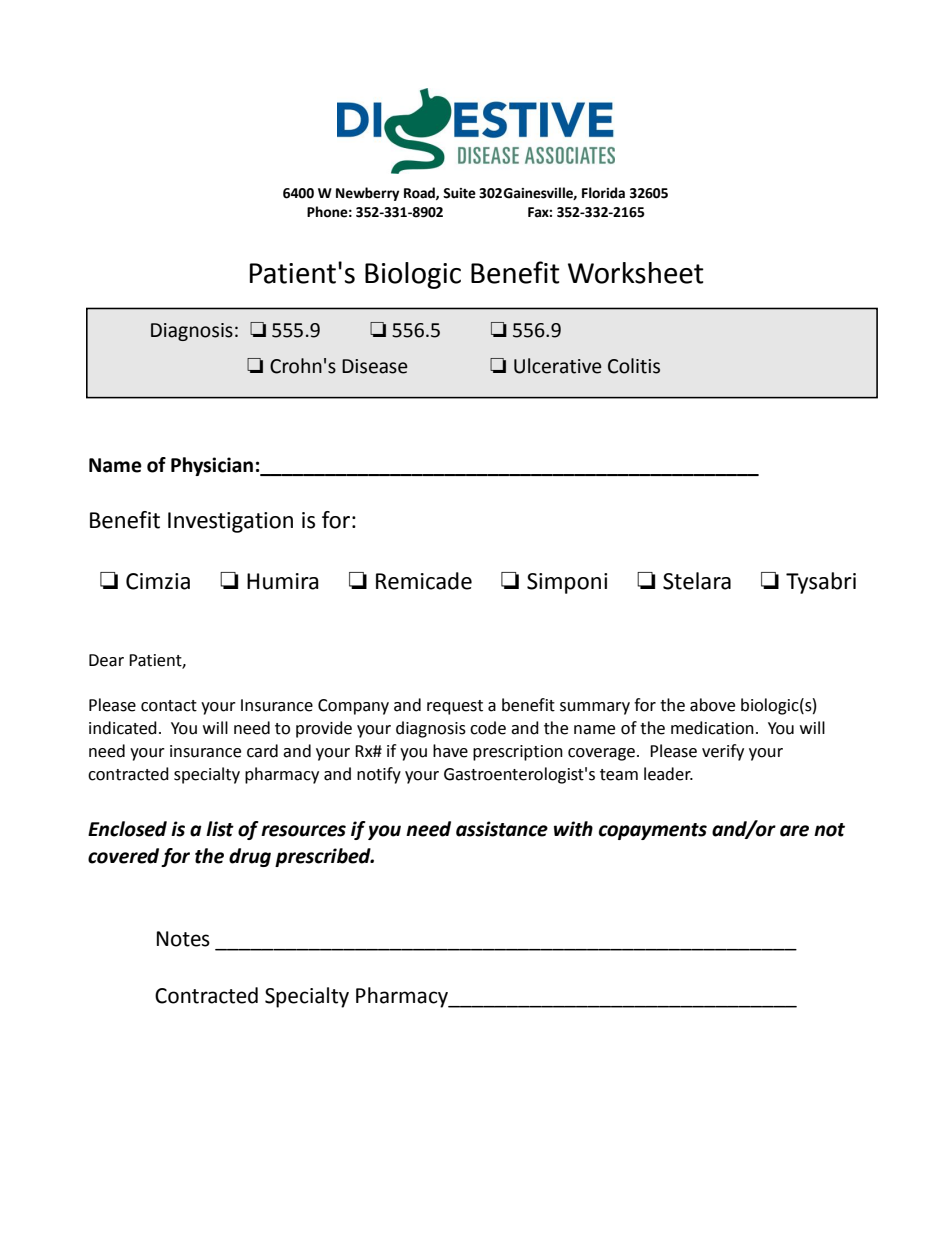 The height and width of the image is (1233, 952). What do you see at coordinates (183, 939) in the image?
I see `Notes` at bounding box center [183, 939].
